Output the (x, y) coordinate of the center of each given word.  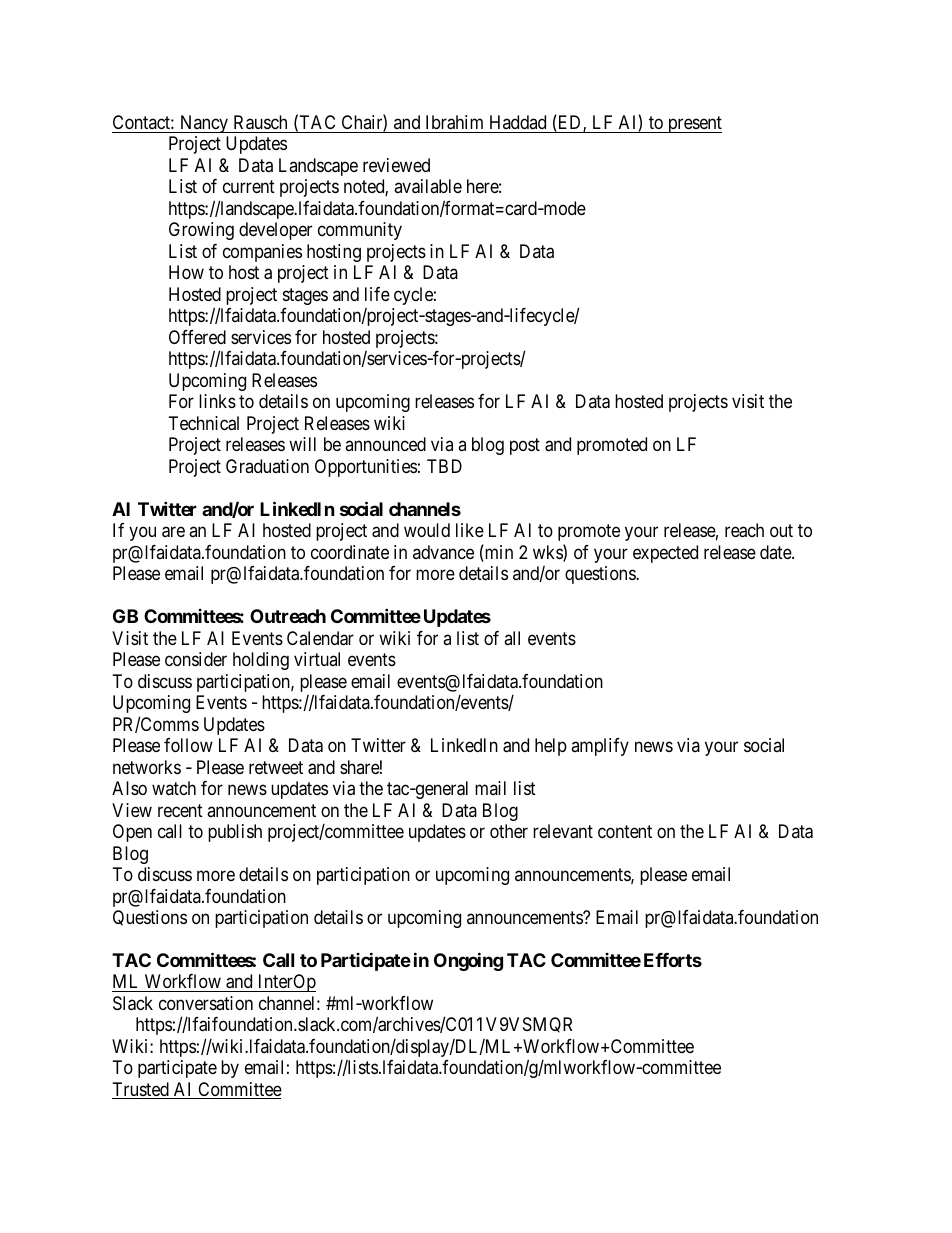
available (428, 186)
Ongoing (468, 961)
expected (665, 554)
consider (196, 659)
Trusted (141, 1090)
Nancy (204, 124)
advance (443, 552)
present (694, 124)
